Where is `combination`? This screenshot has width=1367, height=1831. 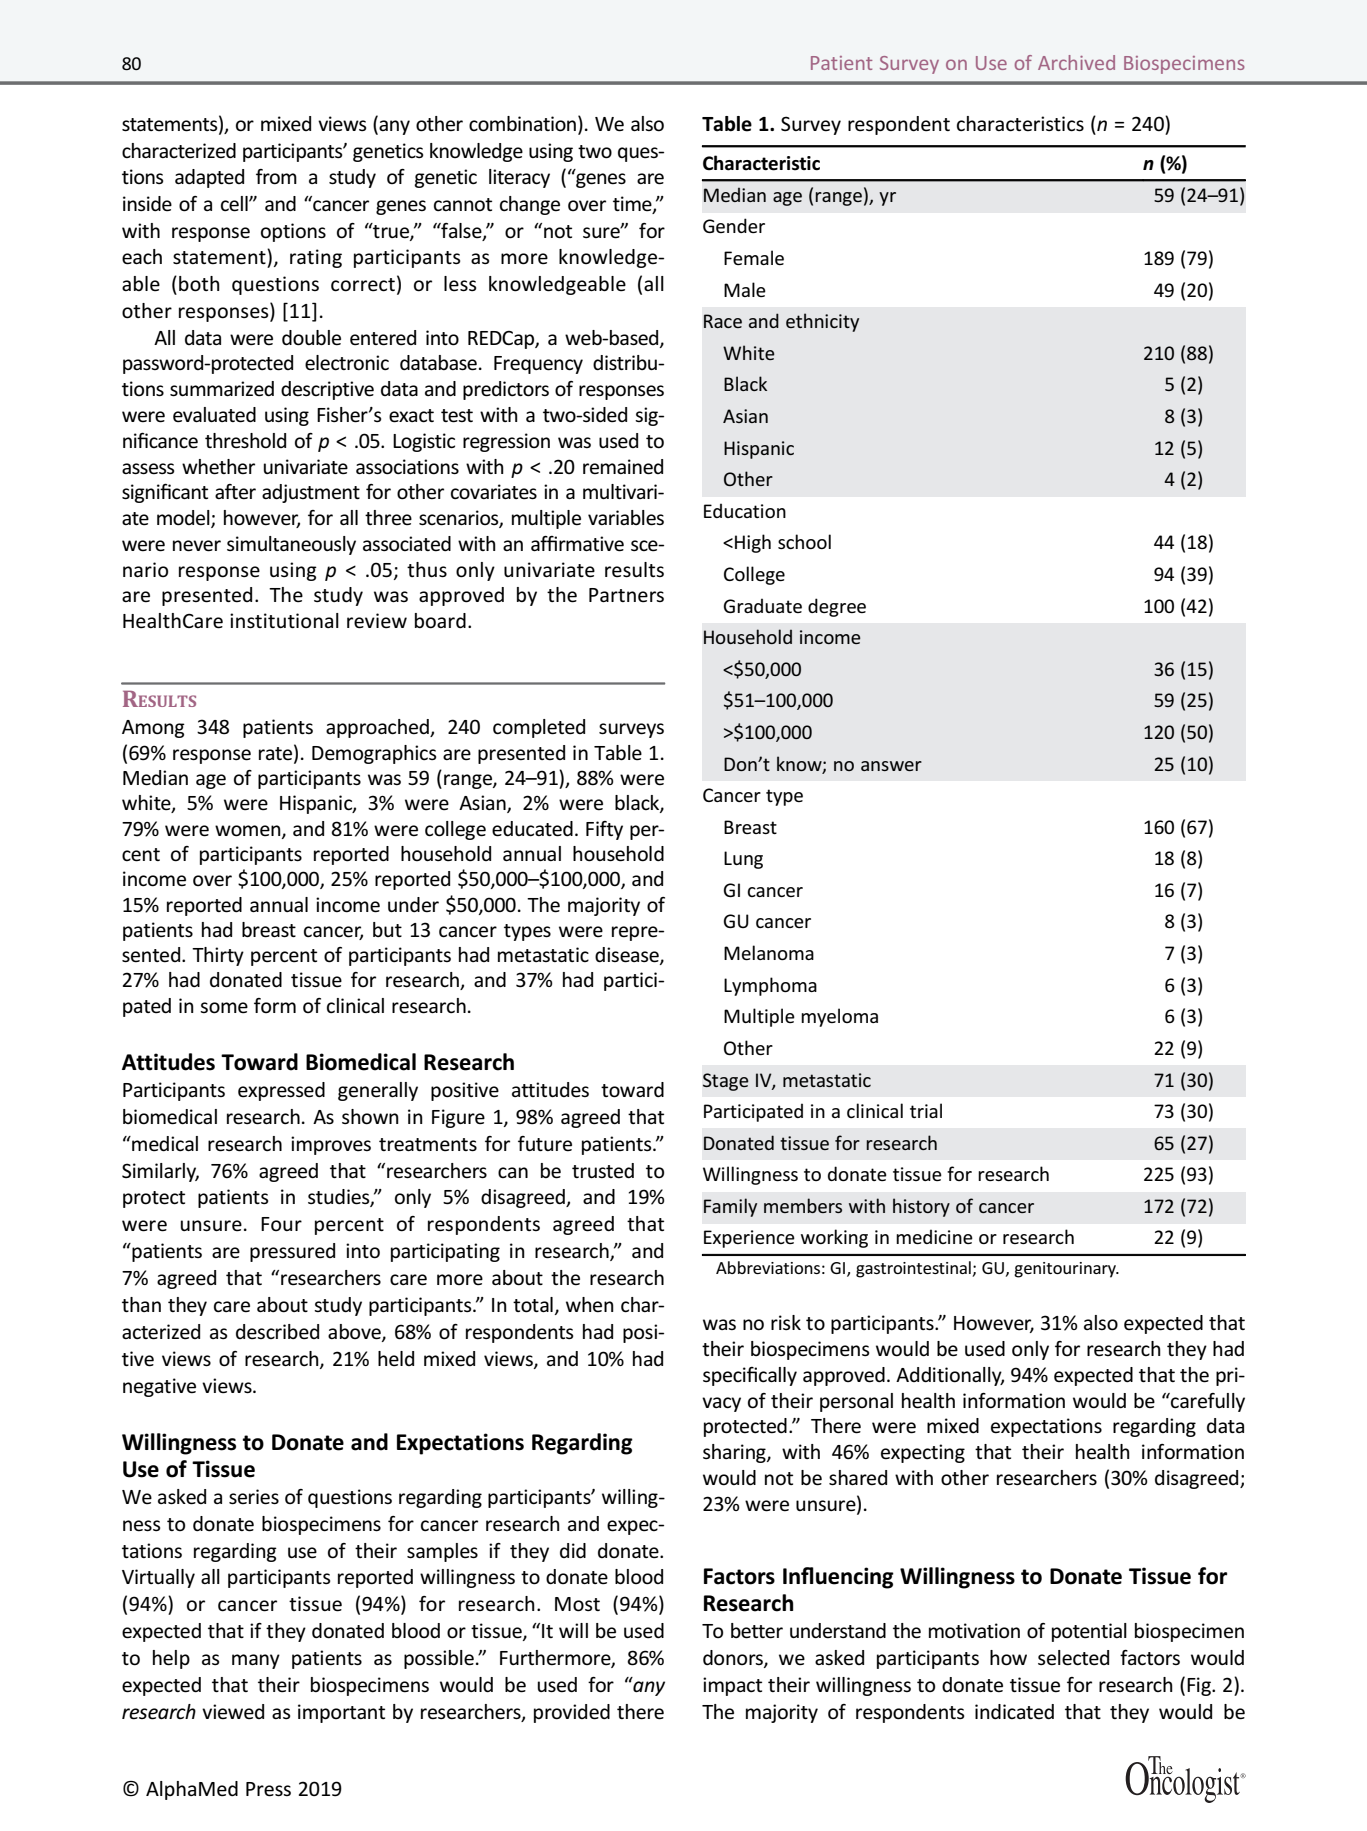
combination is located at coordinates (522, 124).
